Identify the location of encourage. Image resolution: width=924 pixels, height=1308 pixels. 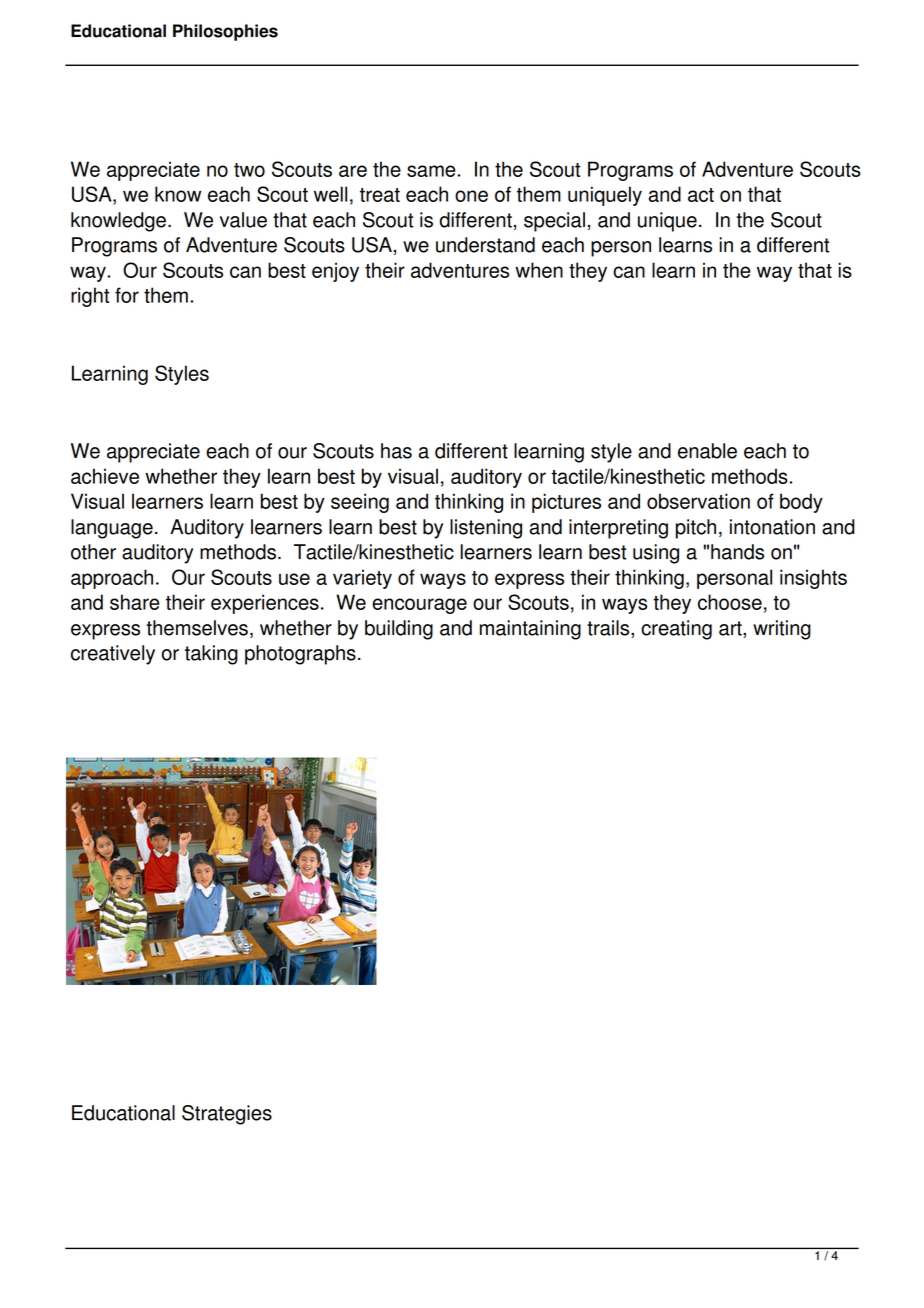
(419, 606).
